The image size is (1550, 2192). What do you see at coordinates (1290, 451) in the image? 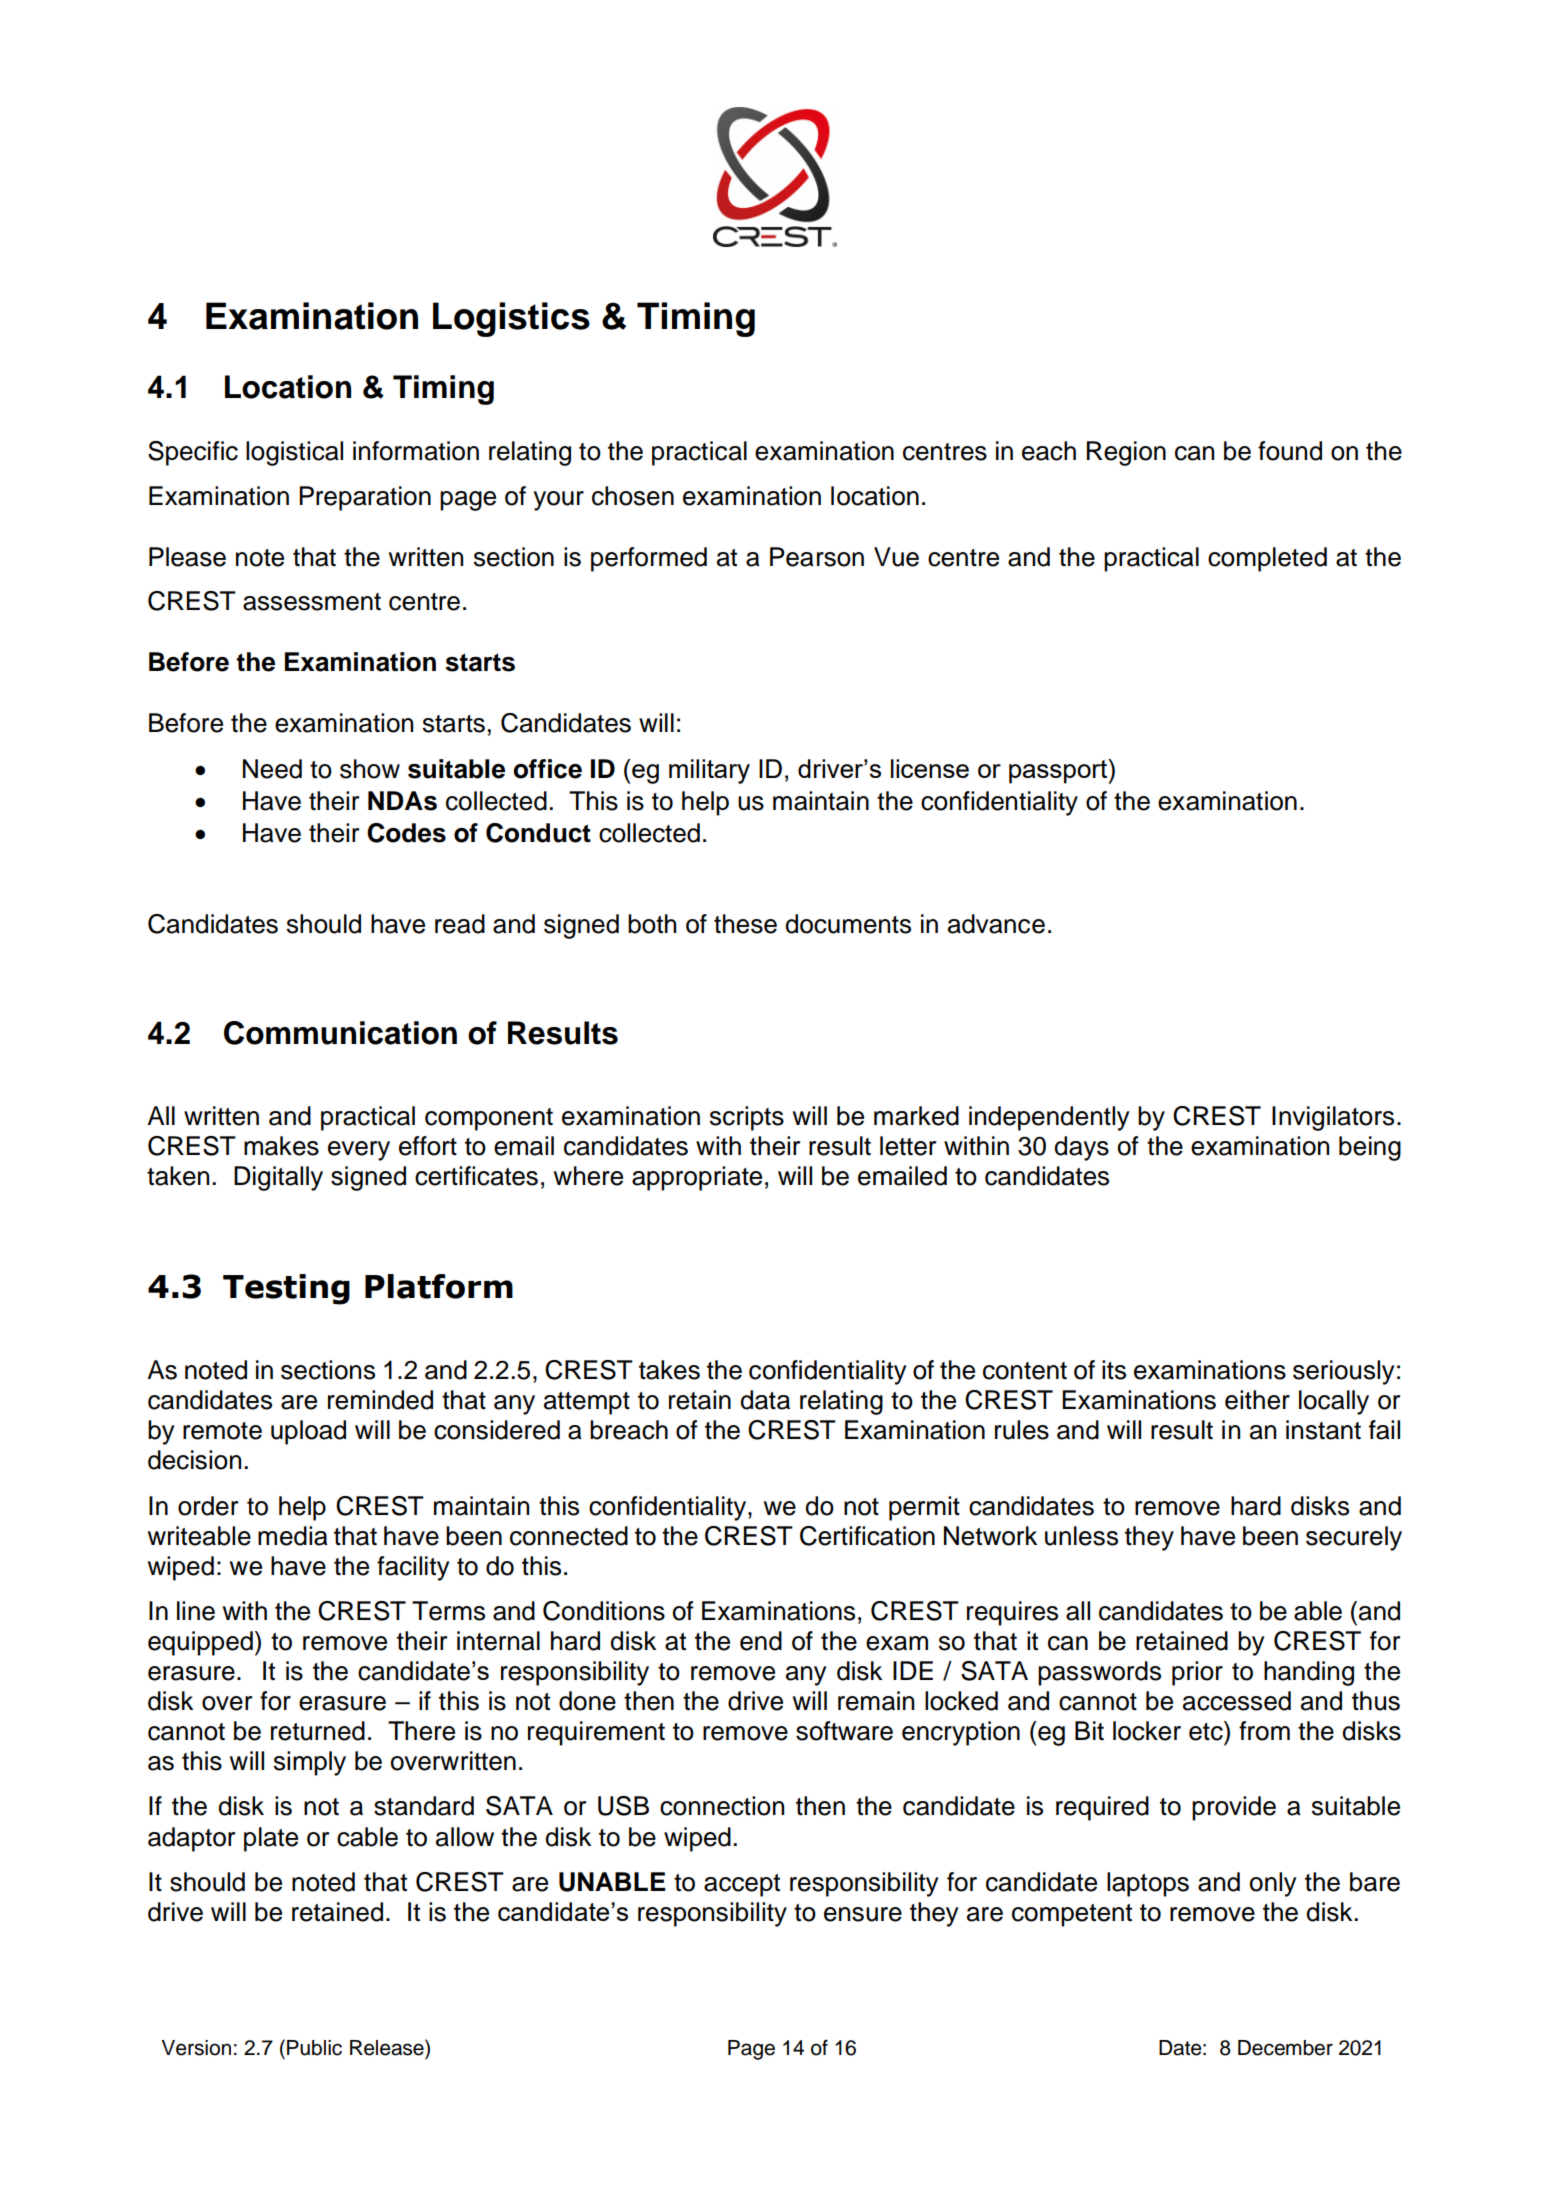
I see `found` at bounding box center [1290, 451].
